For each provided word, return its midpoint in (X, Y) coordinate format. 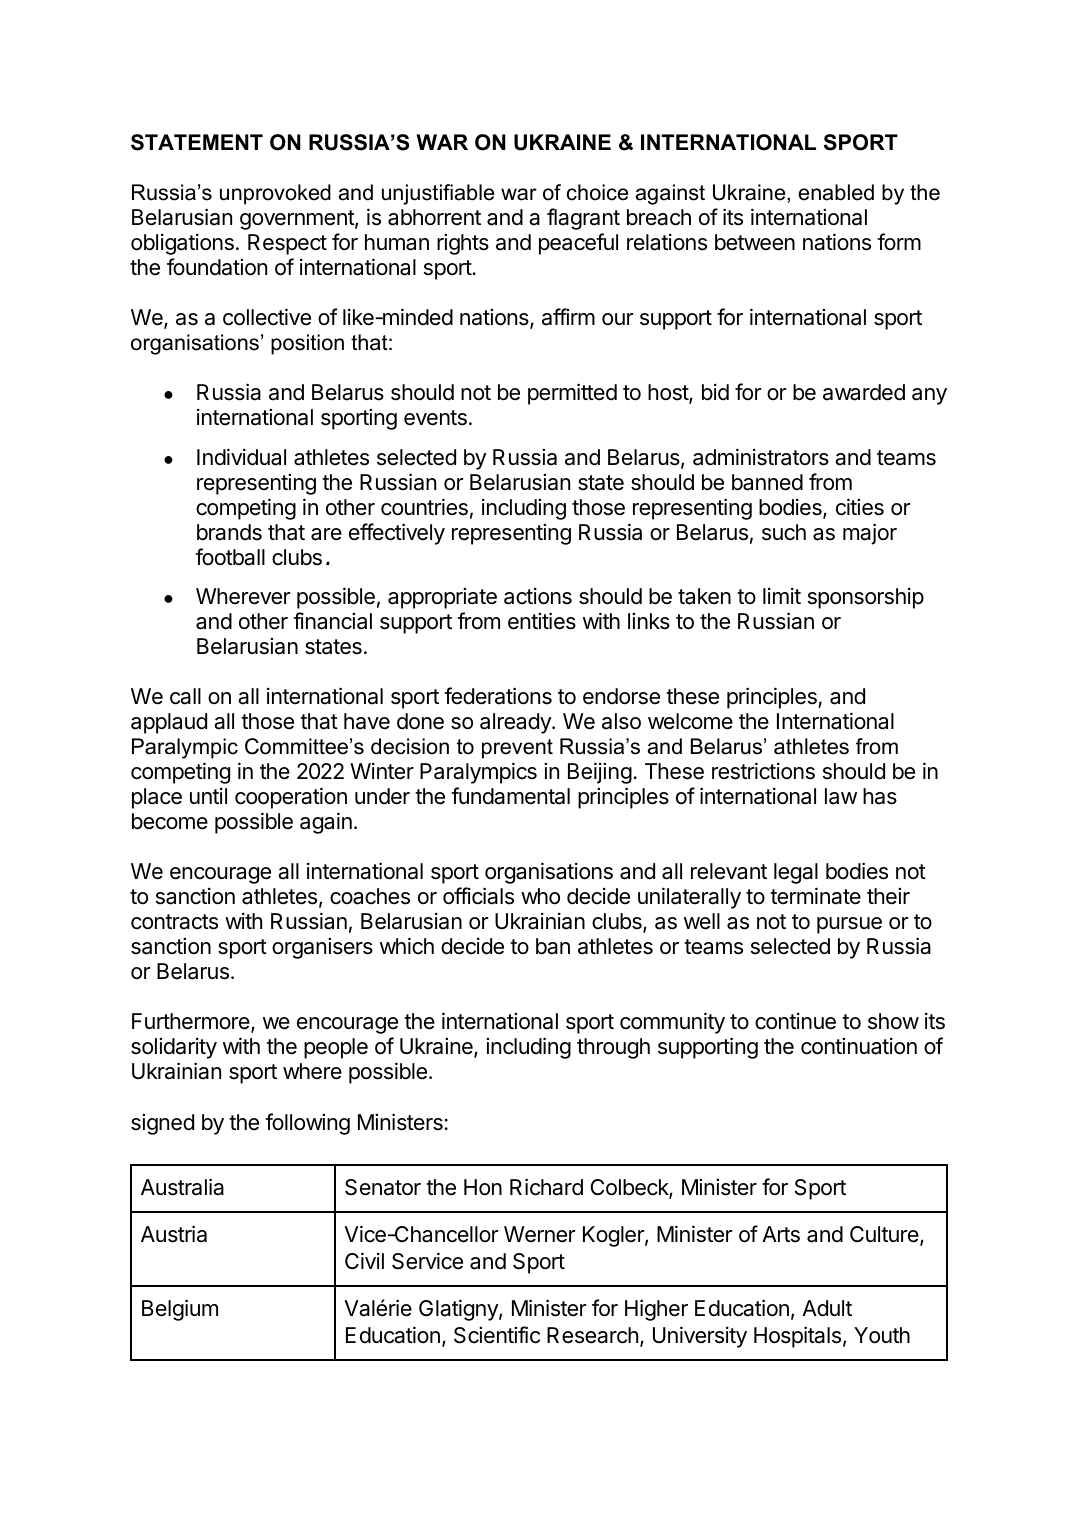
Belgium (180, 1310)
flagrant (583, 219)
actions (538, 596)
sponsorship (866, 598)
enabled (836, 192)
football (230, 557)
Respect (287, 244)
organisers (322, 948)
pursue (849, 925)
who (540, 896)
